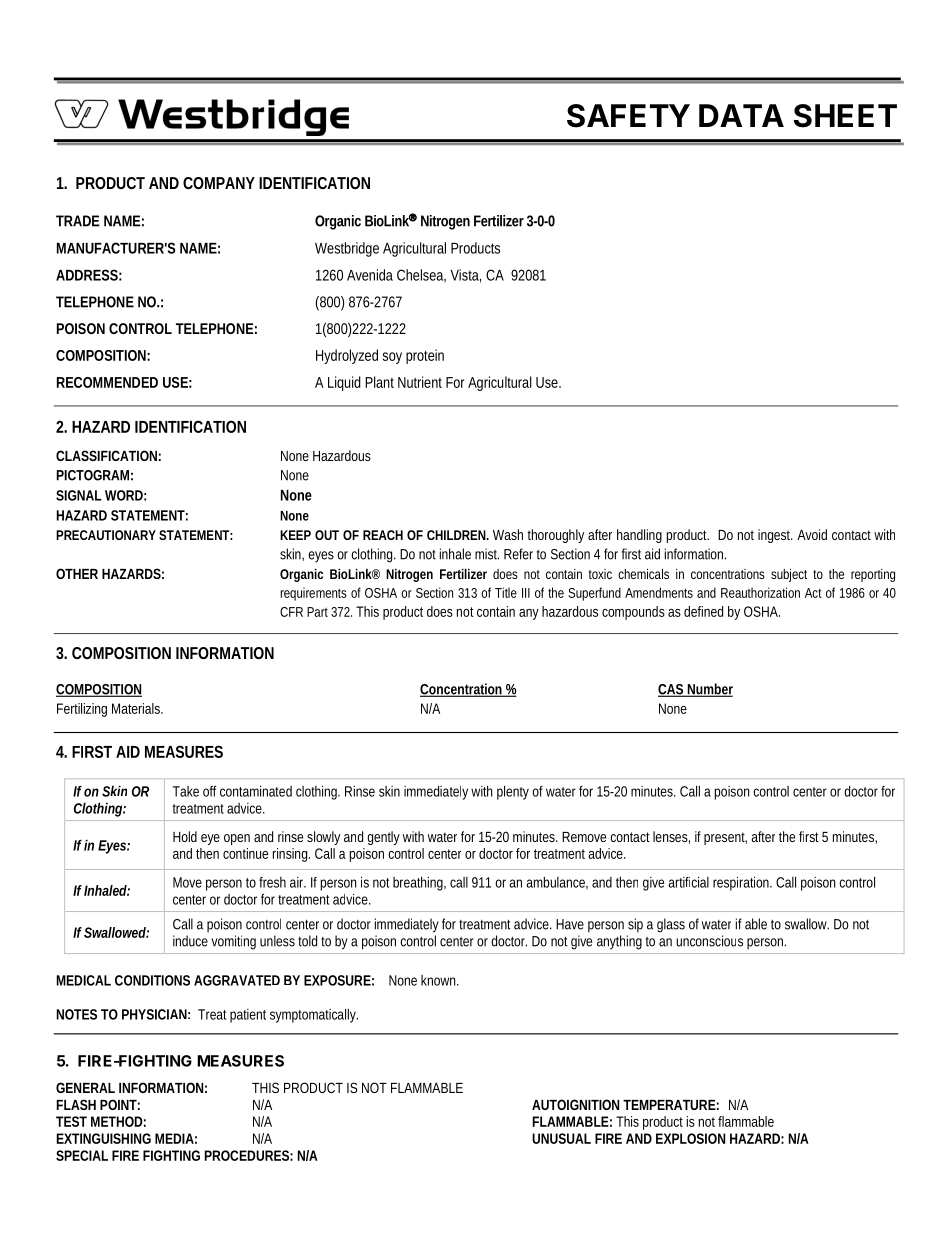 This page has height=1233, width=952. What do you see at coordinates (118, 1104) in the page?
I see `POINT` at bounding box center [118, 1104].
